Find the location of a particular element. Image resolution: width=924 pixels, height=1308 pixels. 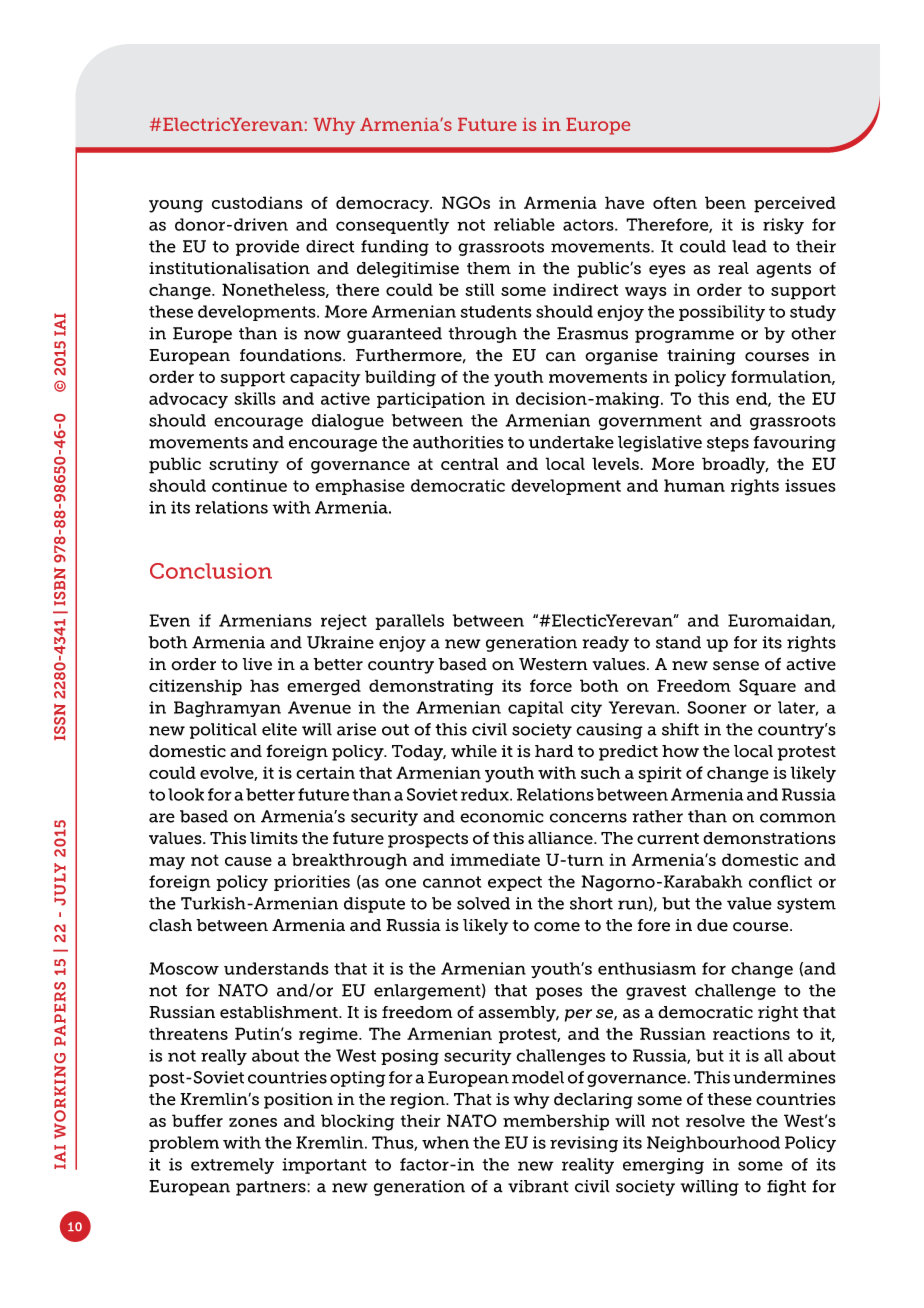

live is located at coordinates (257, 664).
